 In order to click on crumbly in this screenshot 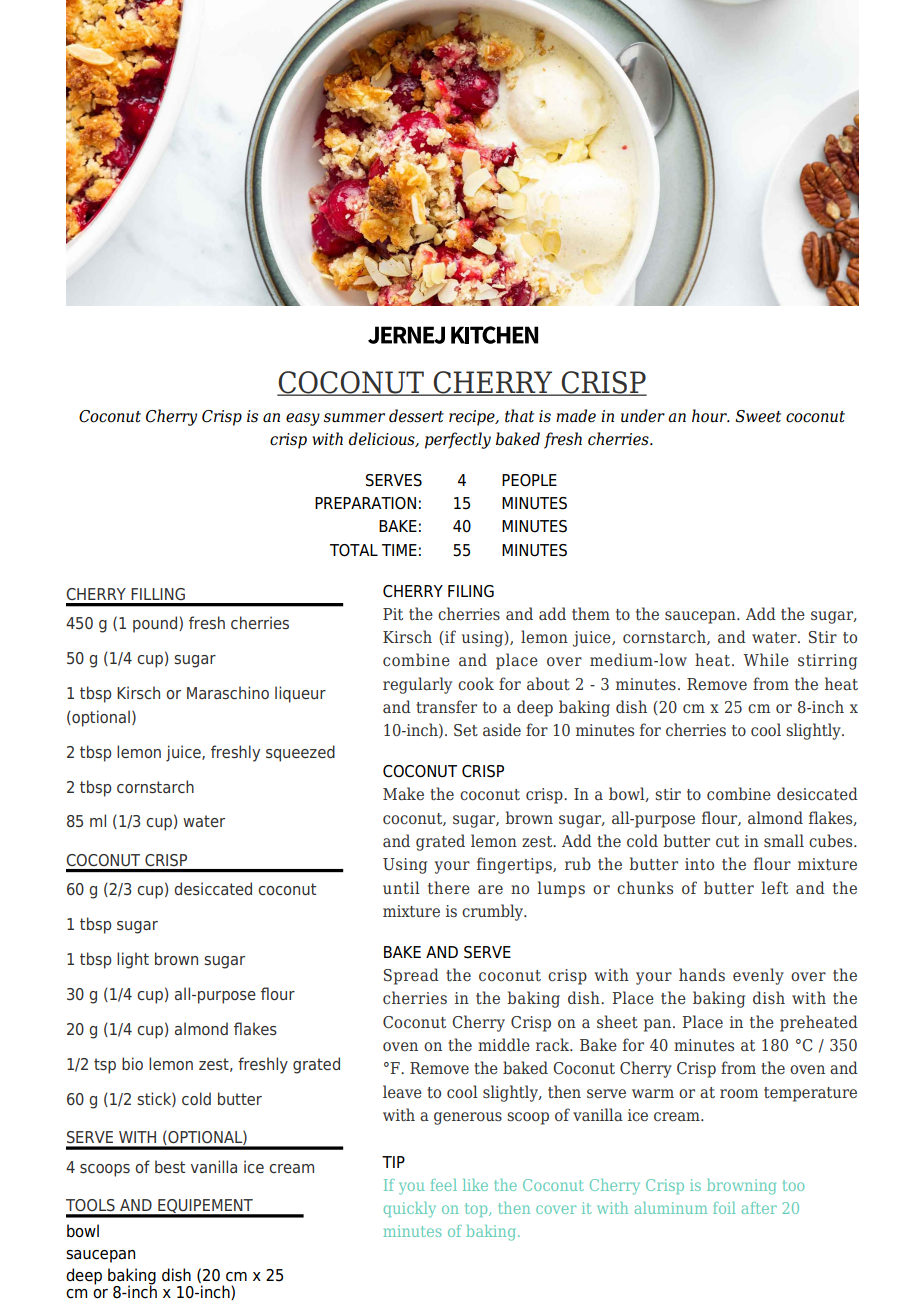, I will do `click(494, 912)`.
